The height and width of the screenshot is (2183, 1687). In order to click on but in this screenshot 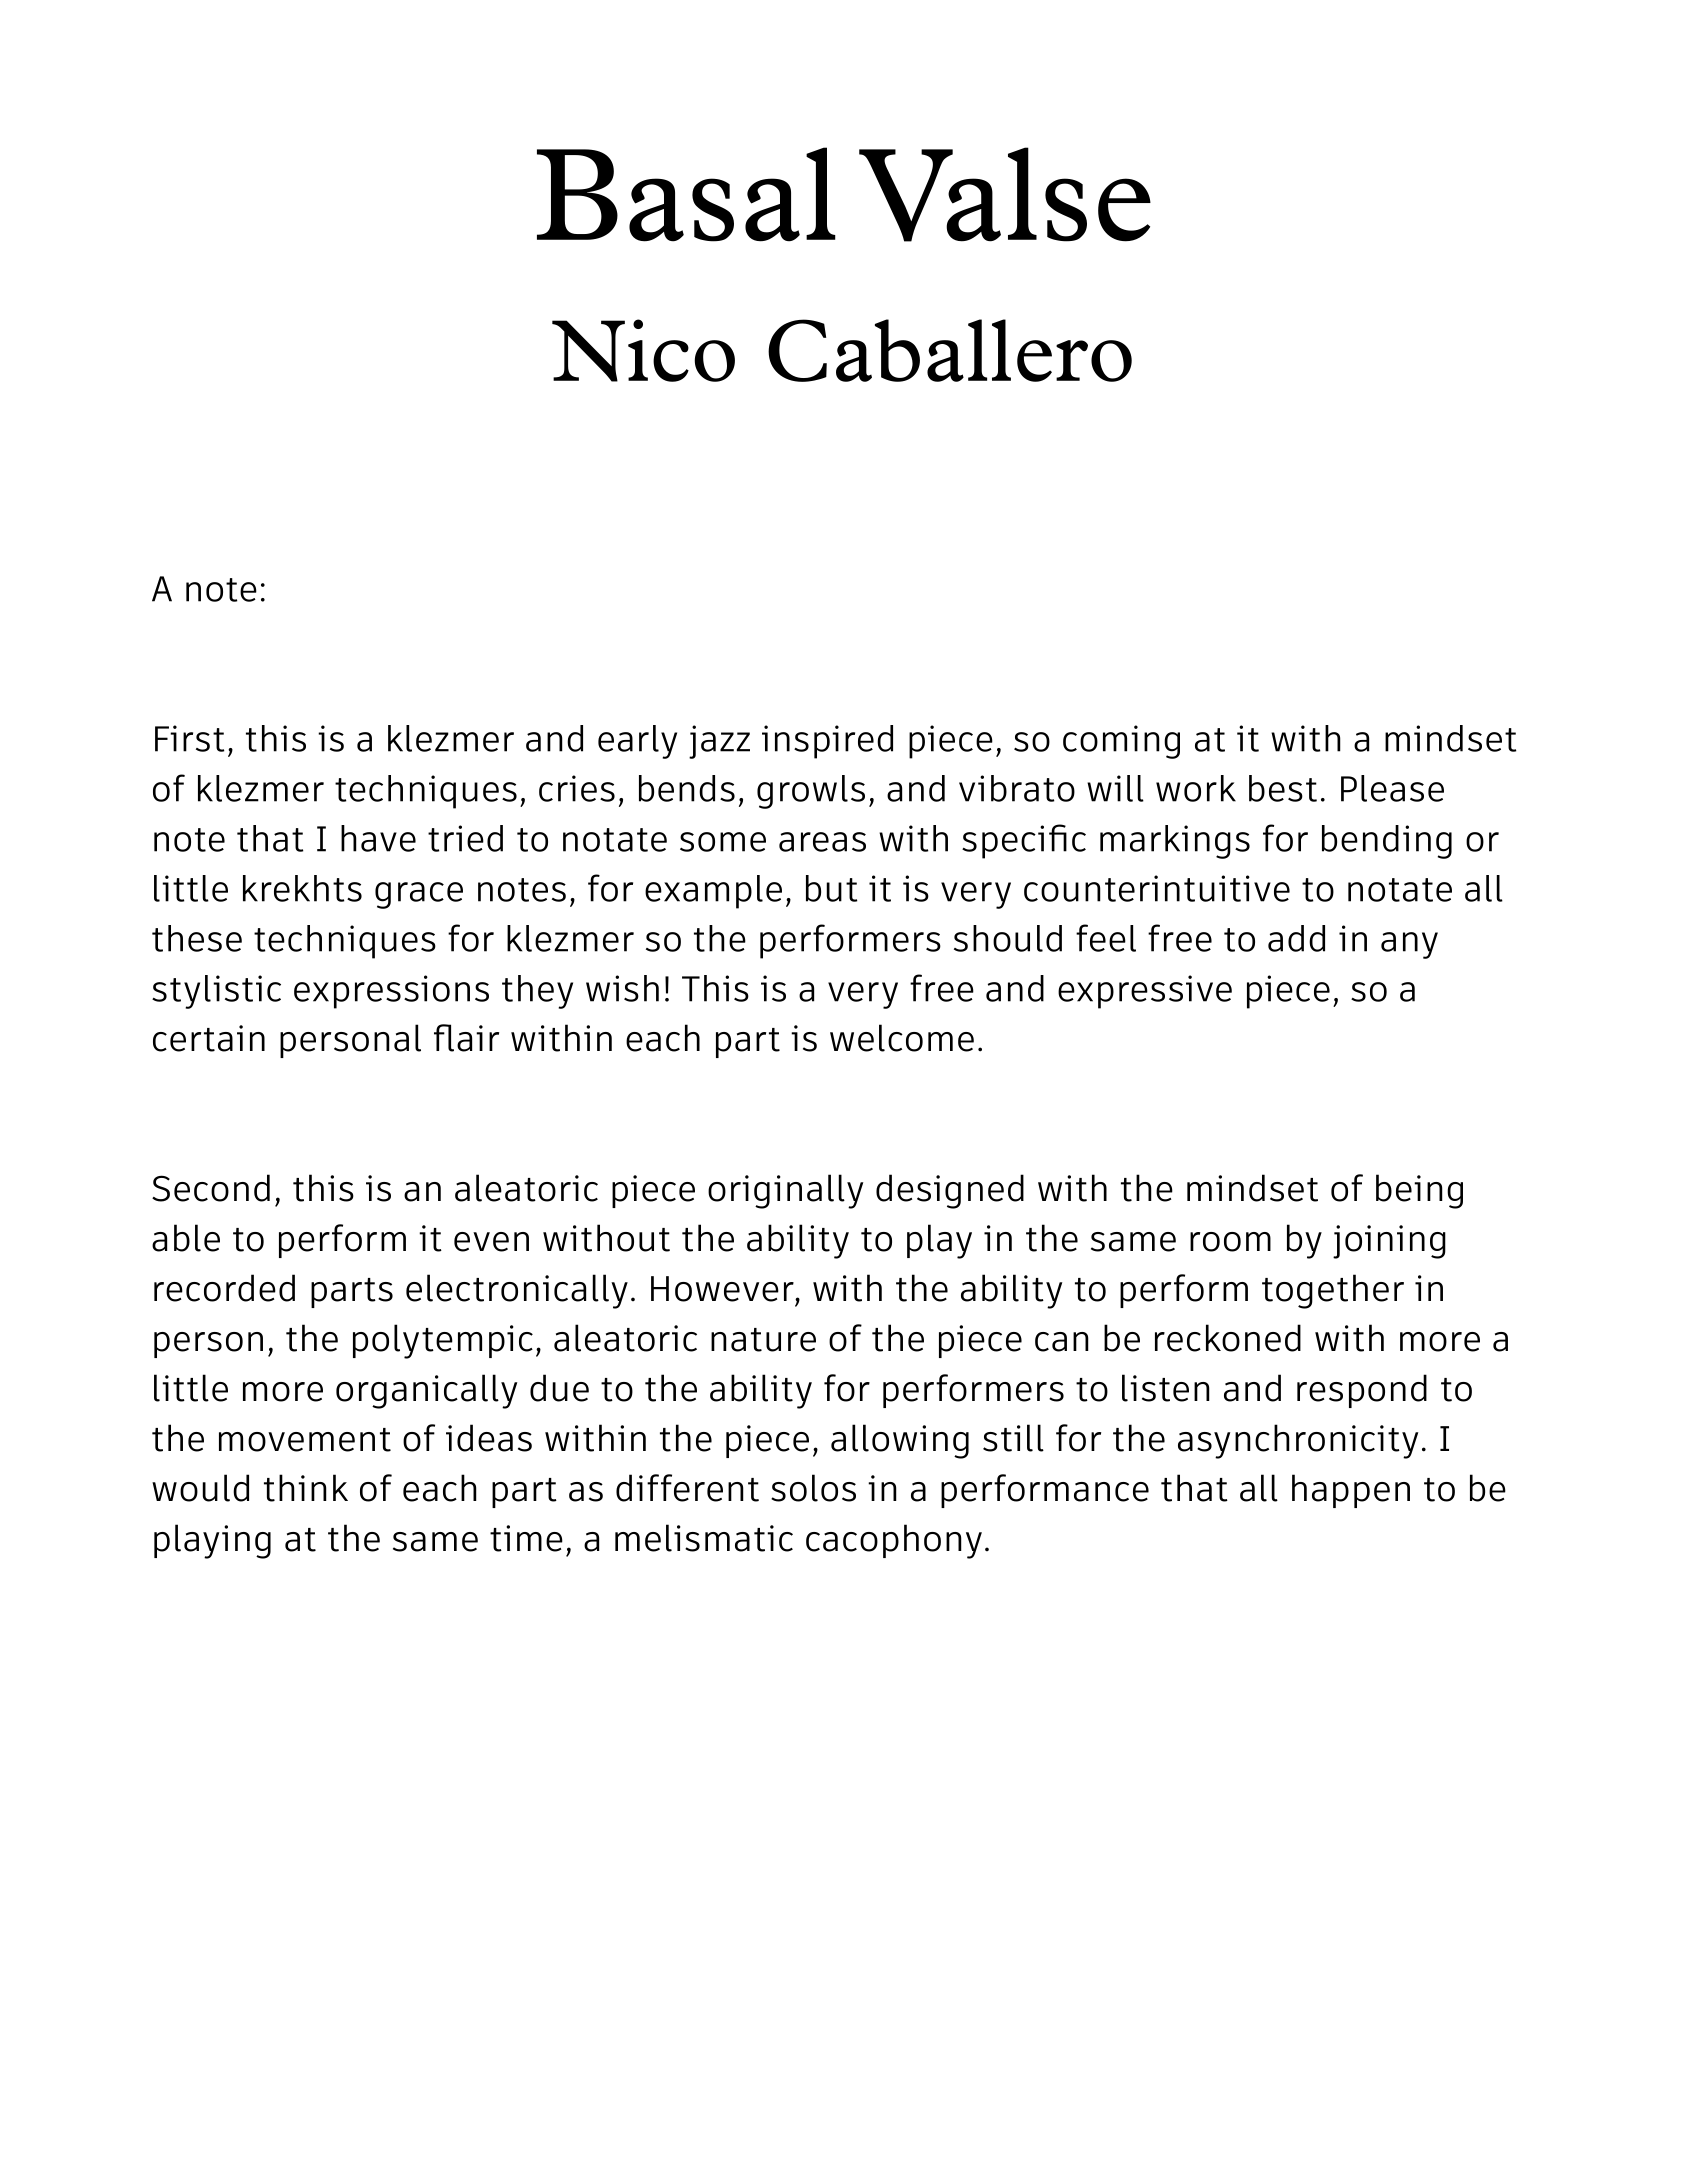, I will do `click(831, 888)`.
